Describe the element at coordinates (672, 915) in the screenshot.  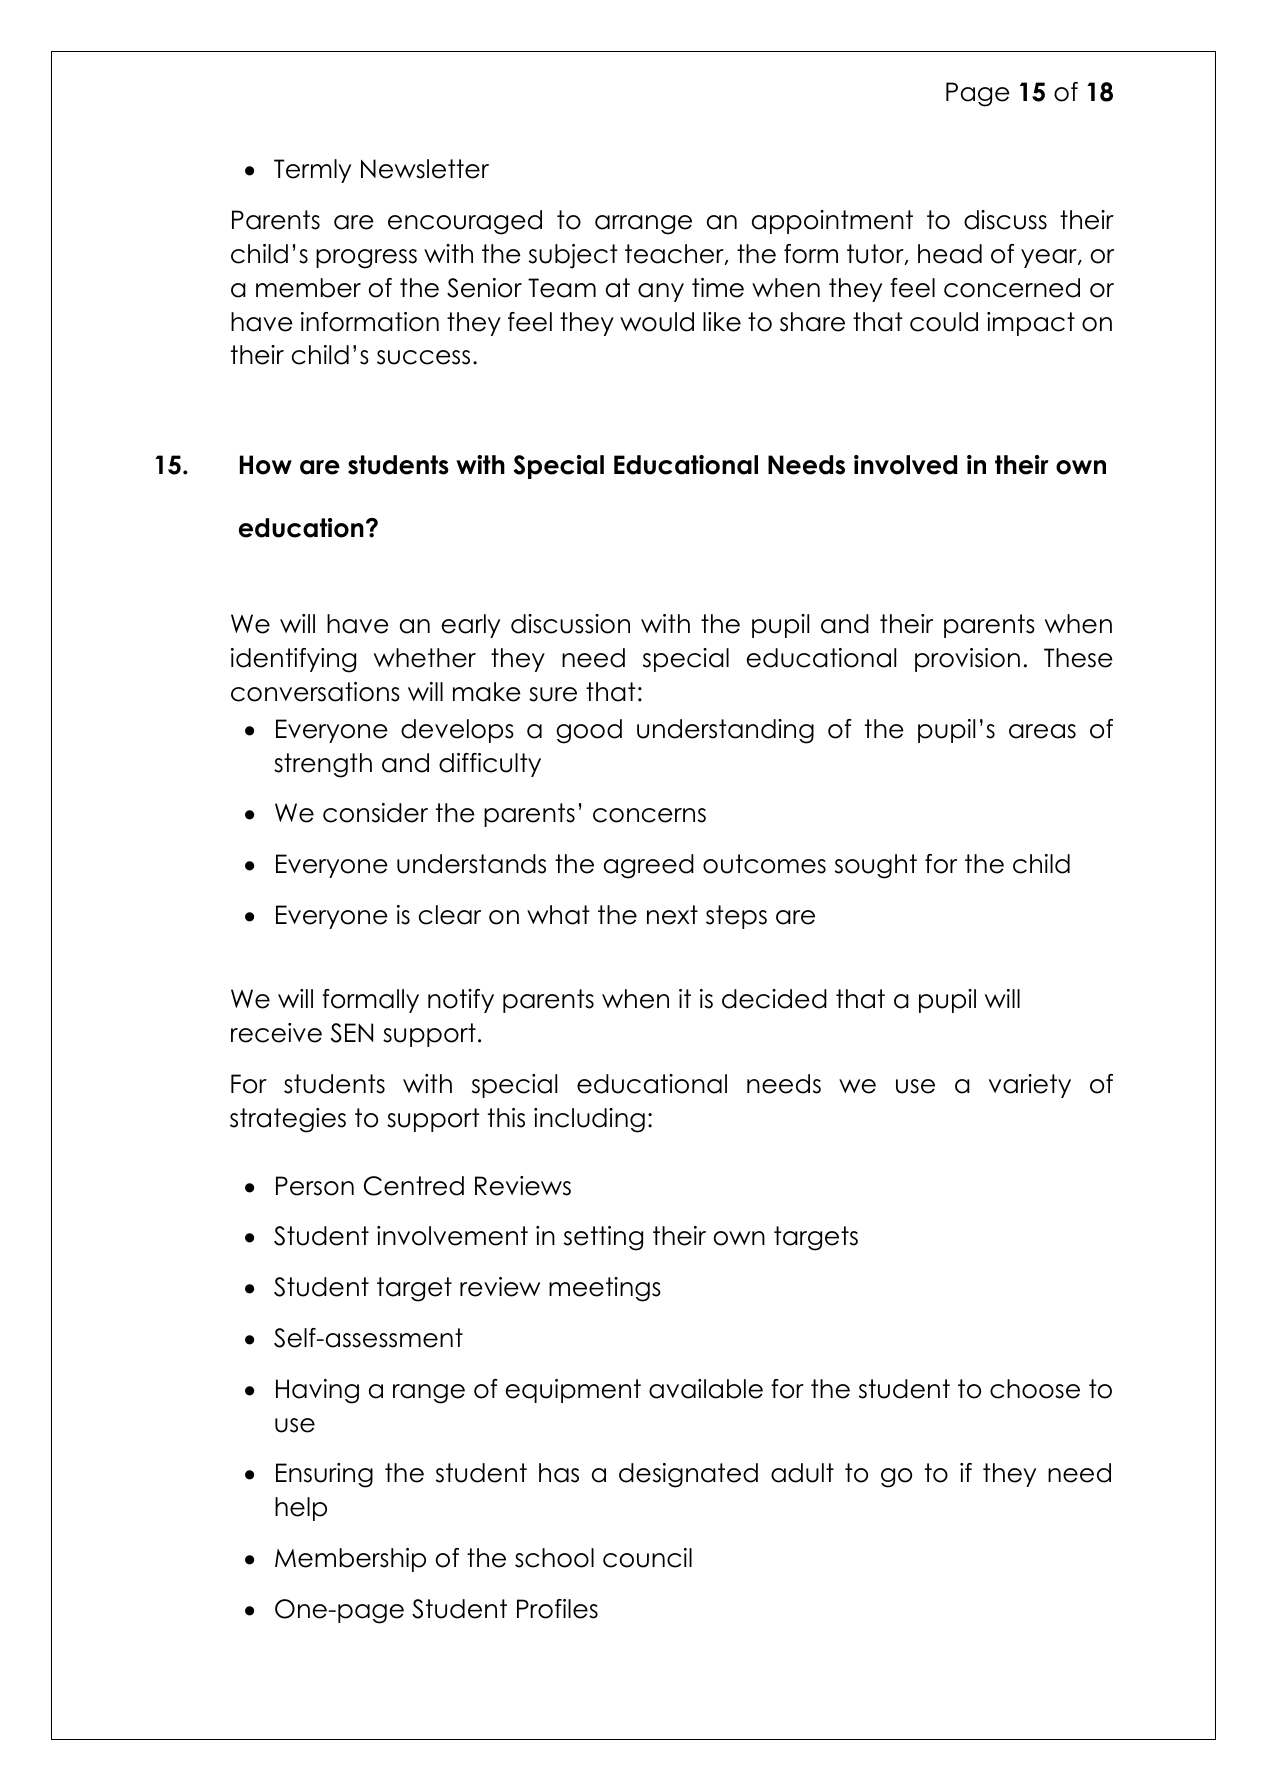
I see `next` at that location.
